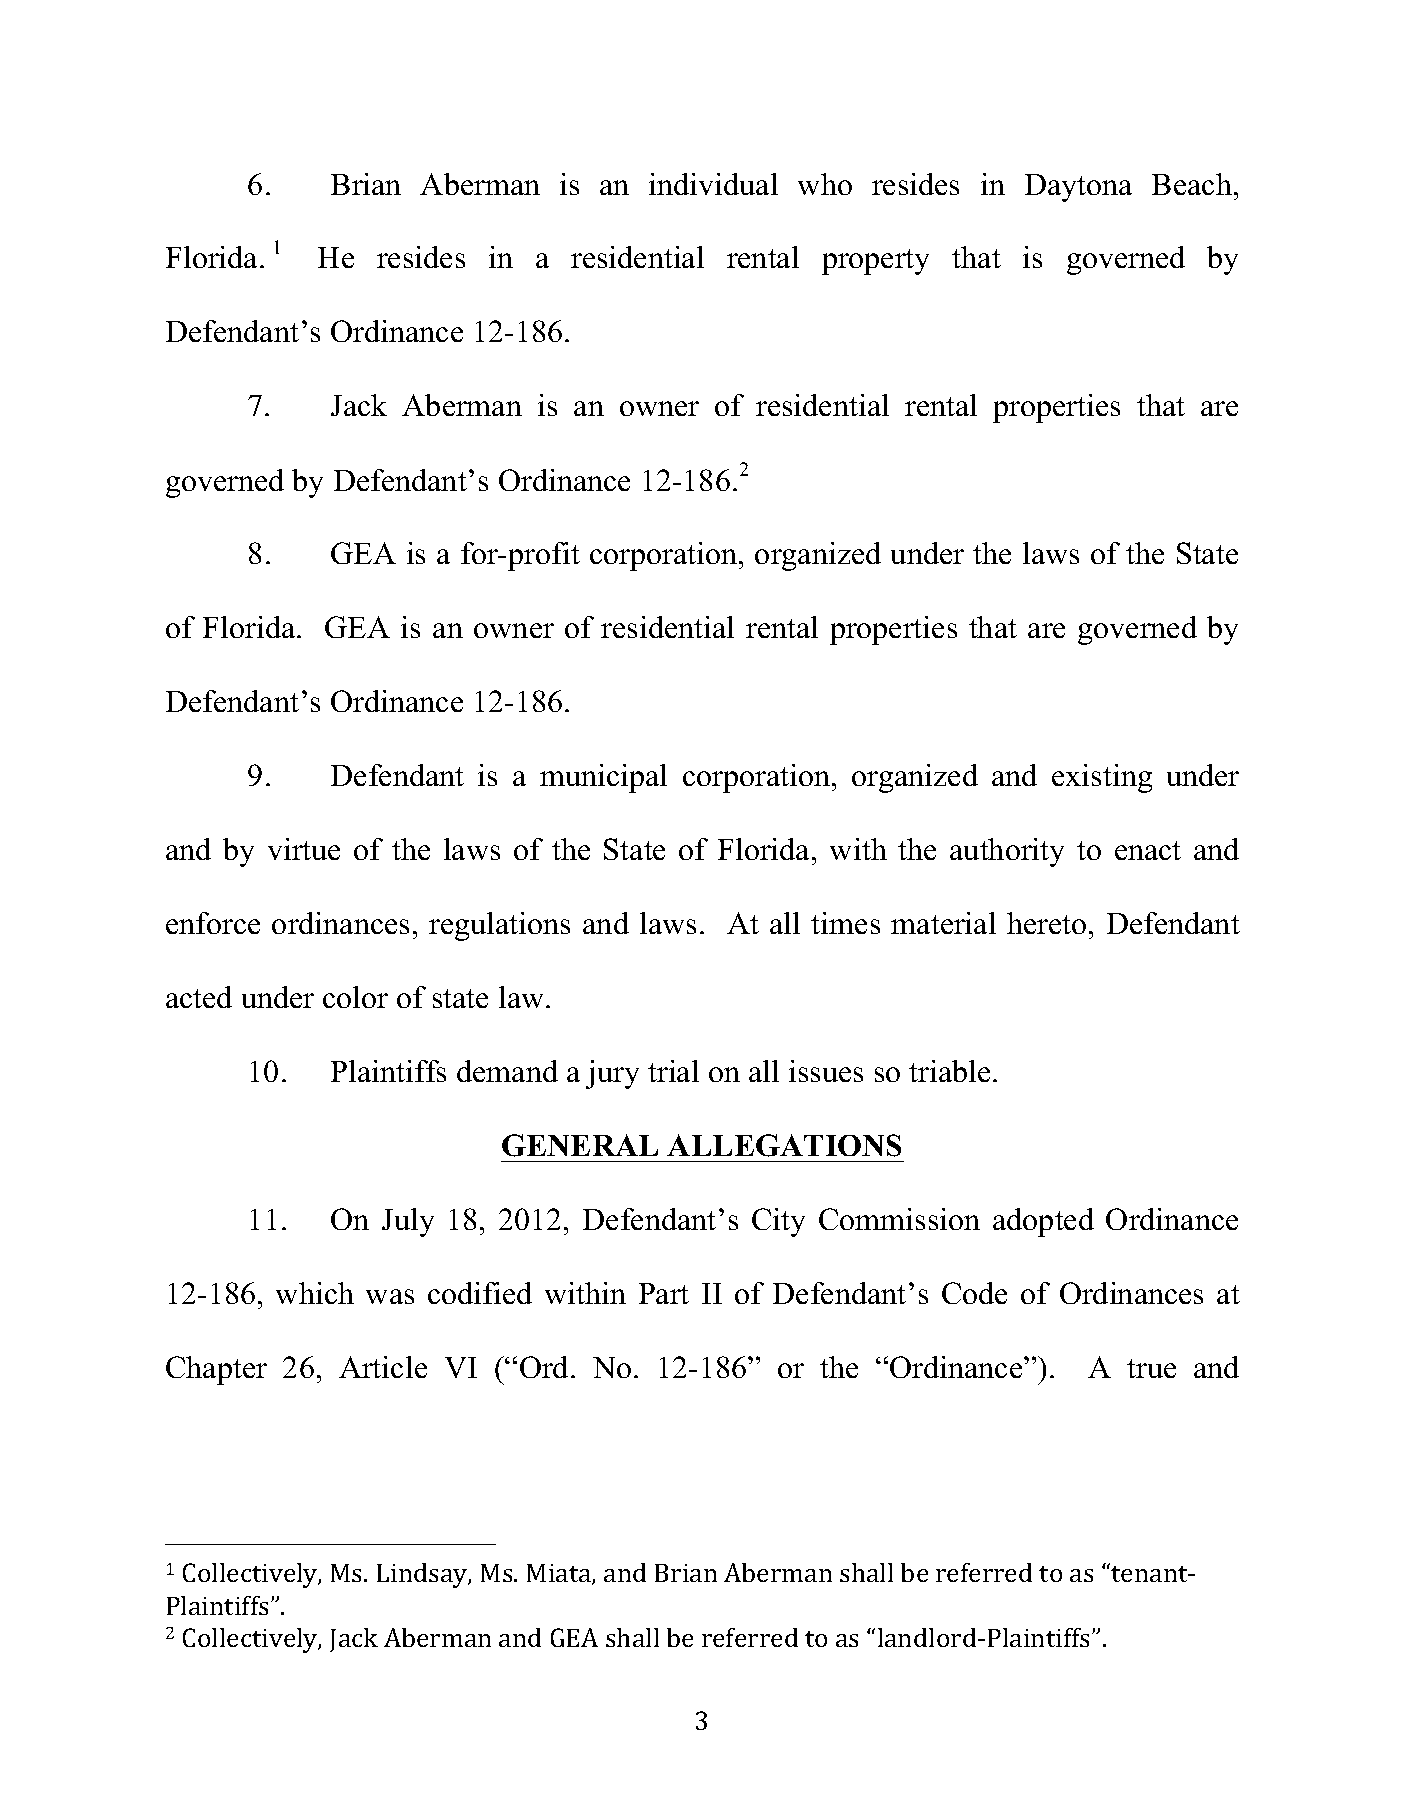 This screenshot has height=1819, width=1405. Describe the element at coordinates (355, 997) in the screenshot. I see `color` at that location.
